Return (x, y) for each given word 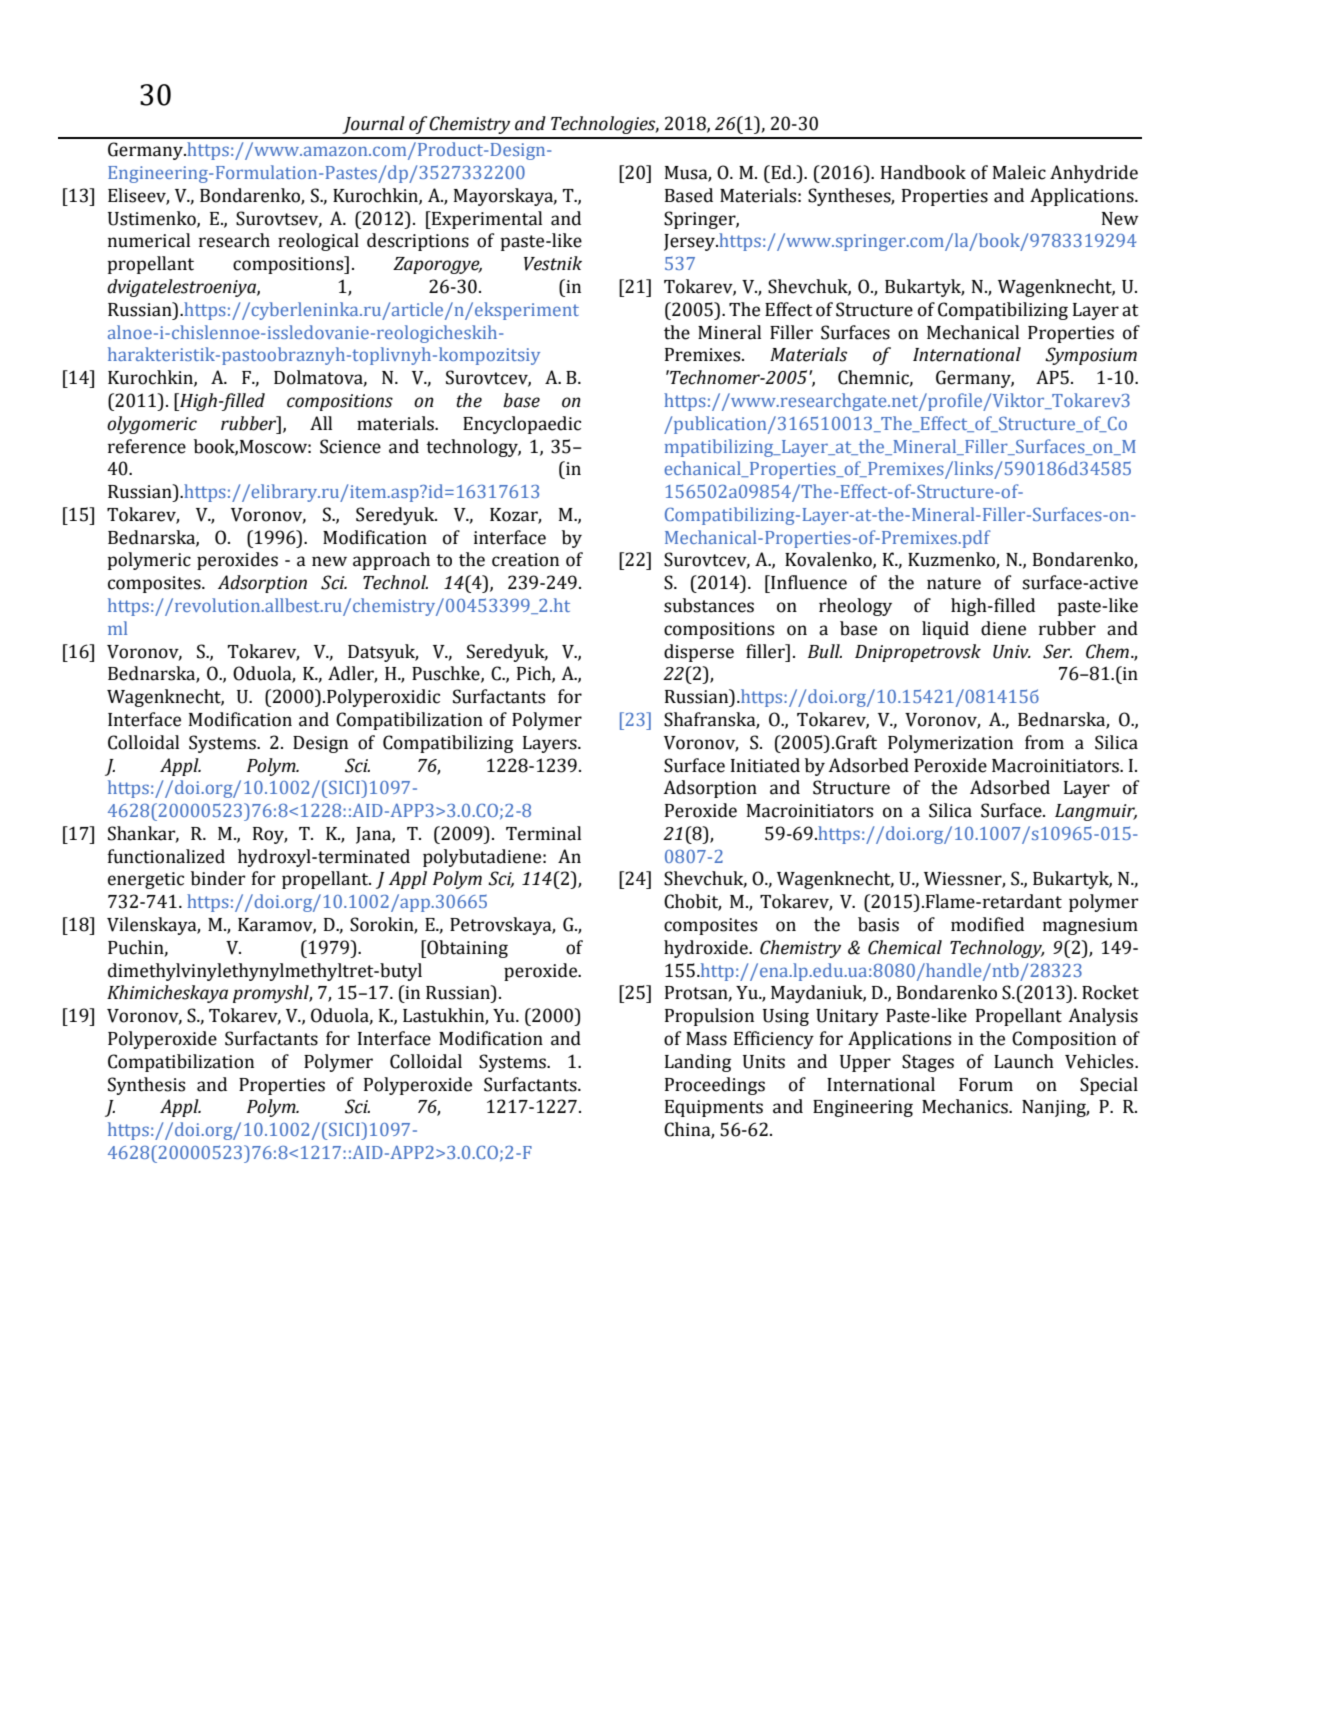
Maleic (1019, 172)
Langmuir (1096, 812)
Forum (986, 1085)
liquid (945, 630)
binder (218, 878)
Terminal (543, 833)
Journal (373, 125)
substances (709, 605)
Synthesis (146, 1086)
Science (350, 446)
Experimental (486, 220)
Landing (698, 1063)
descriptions (418, 242)
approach (391, 561)
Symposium (1091, 356)
